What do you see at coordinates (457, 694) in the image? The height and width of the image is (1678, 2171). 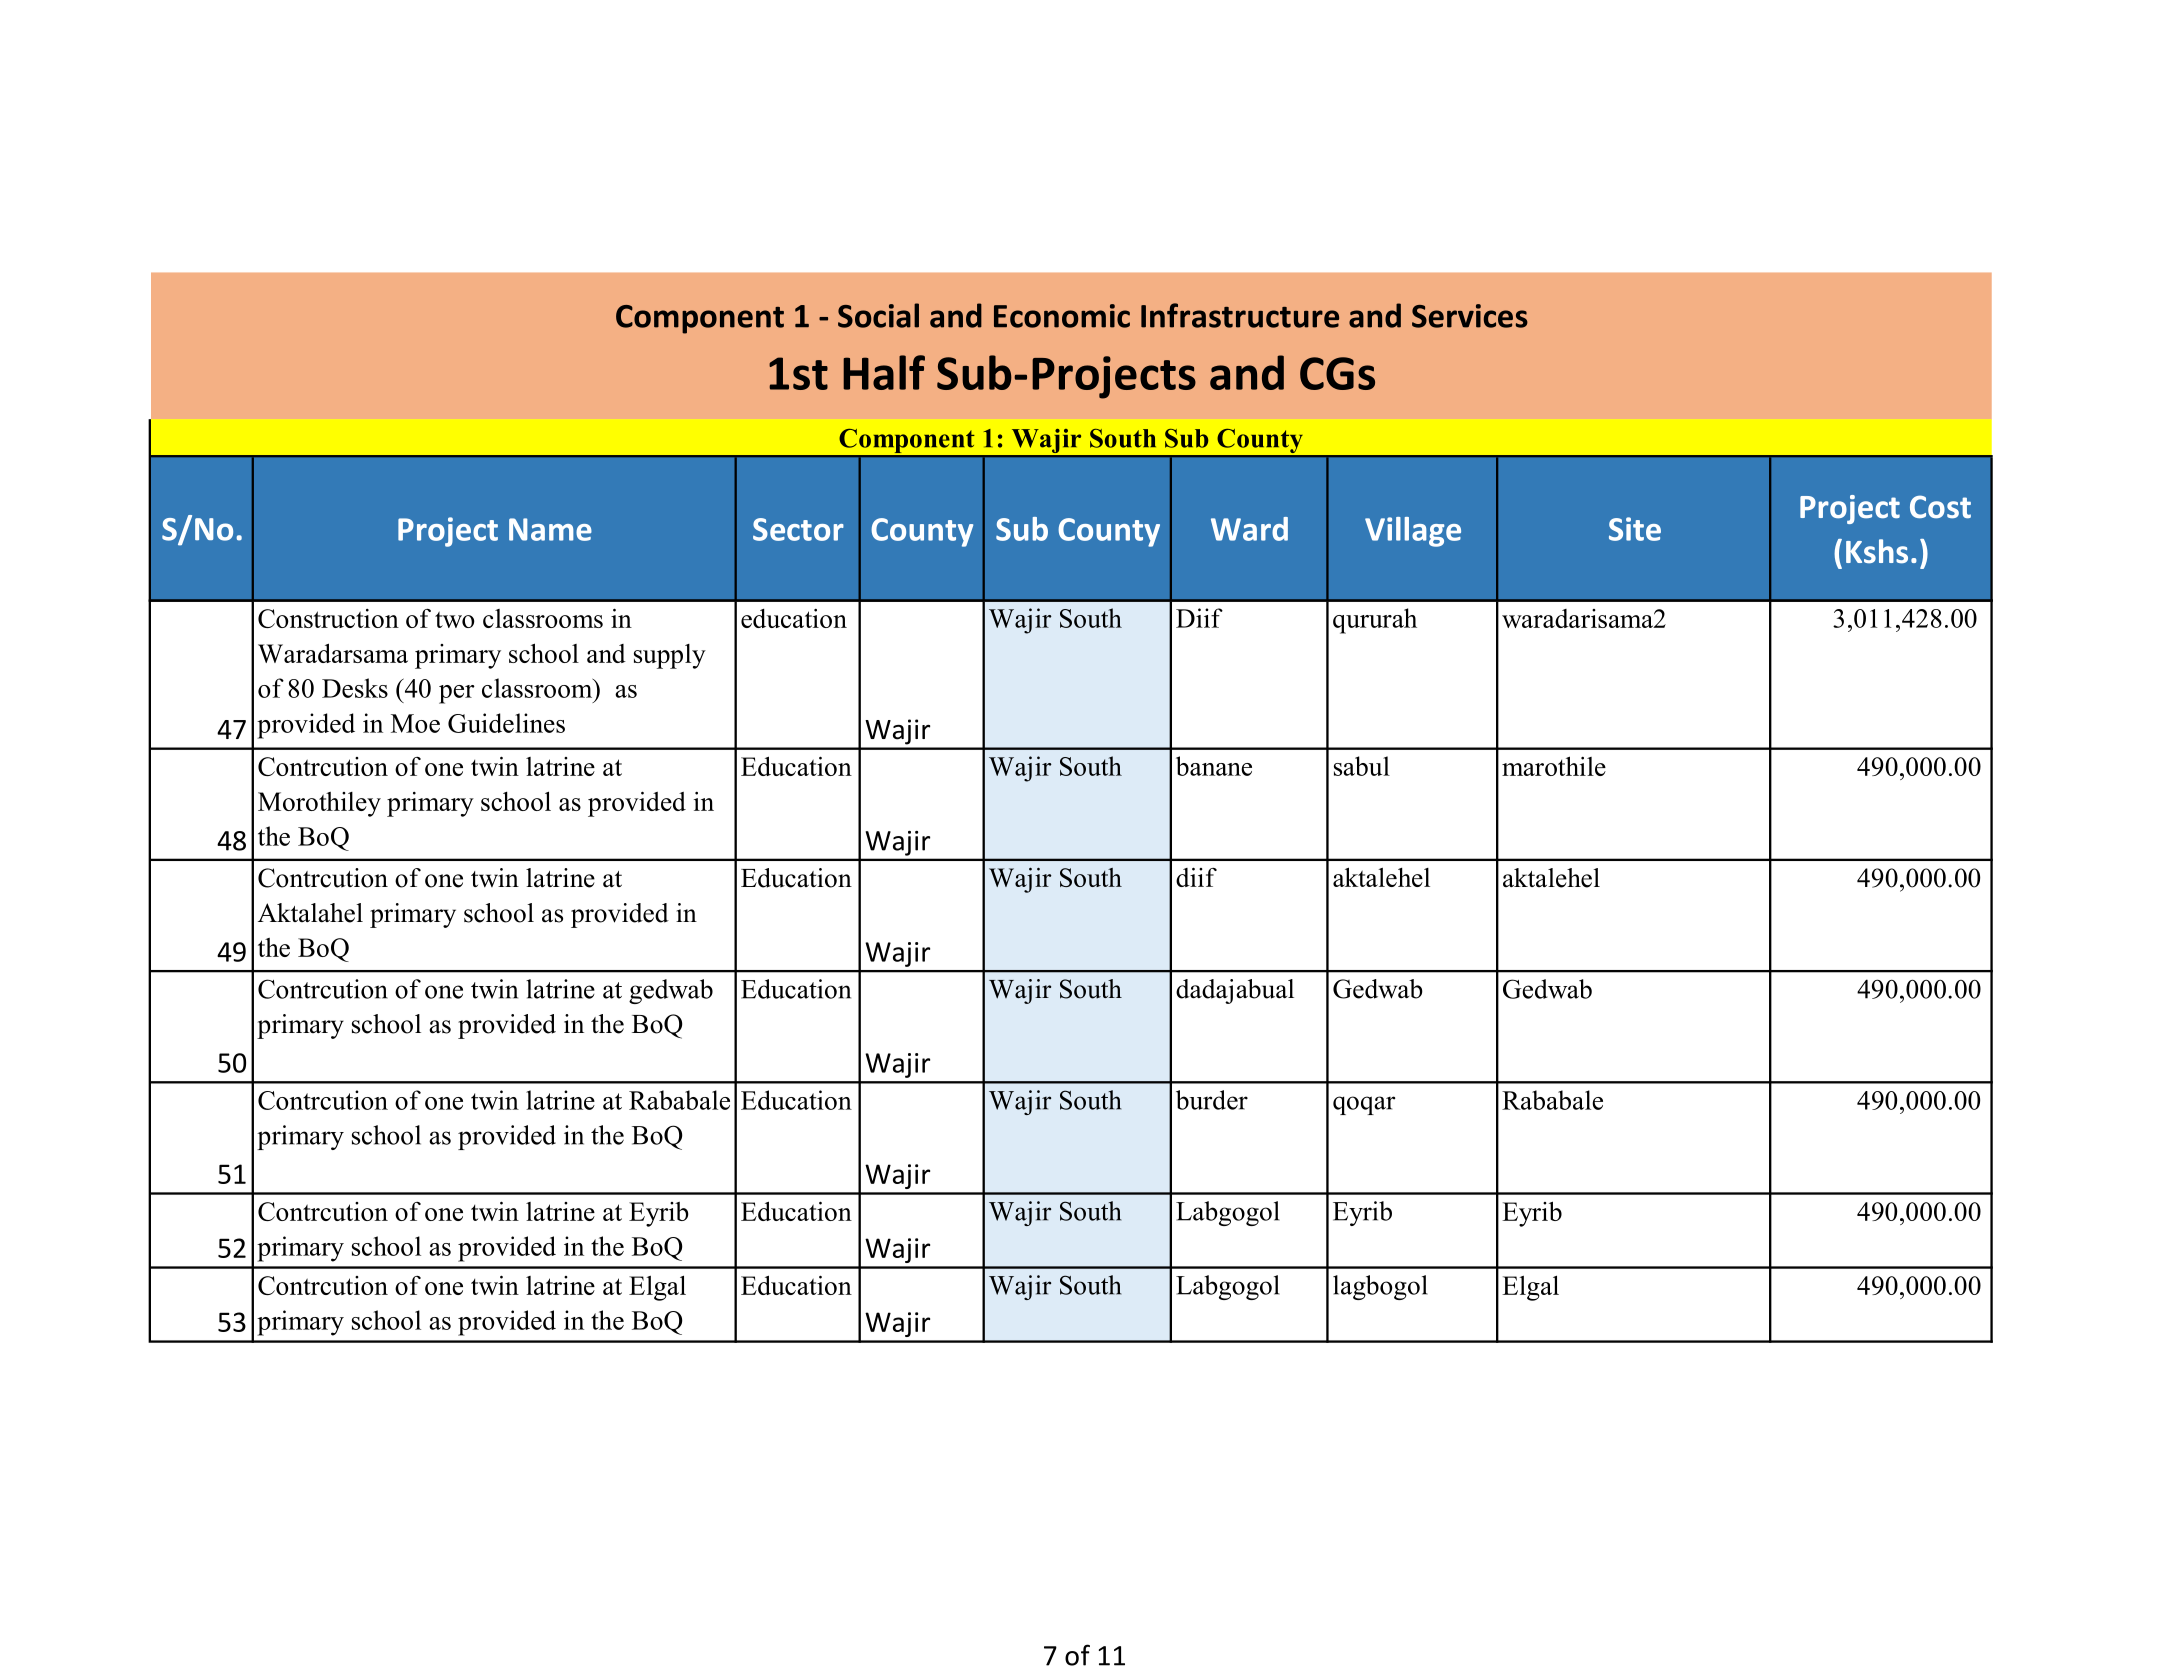 I see `per` at bounding box center [457, 694].
